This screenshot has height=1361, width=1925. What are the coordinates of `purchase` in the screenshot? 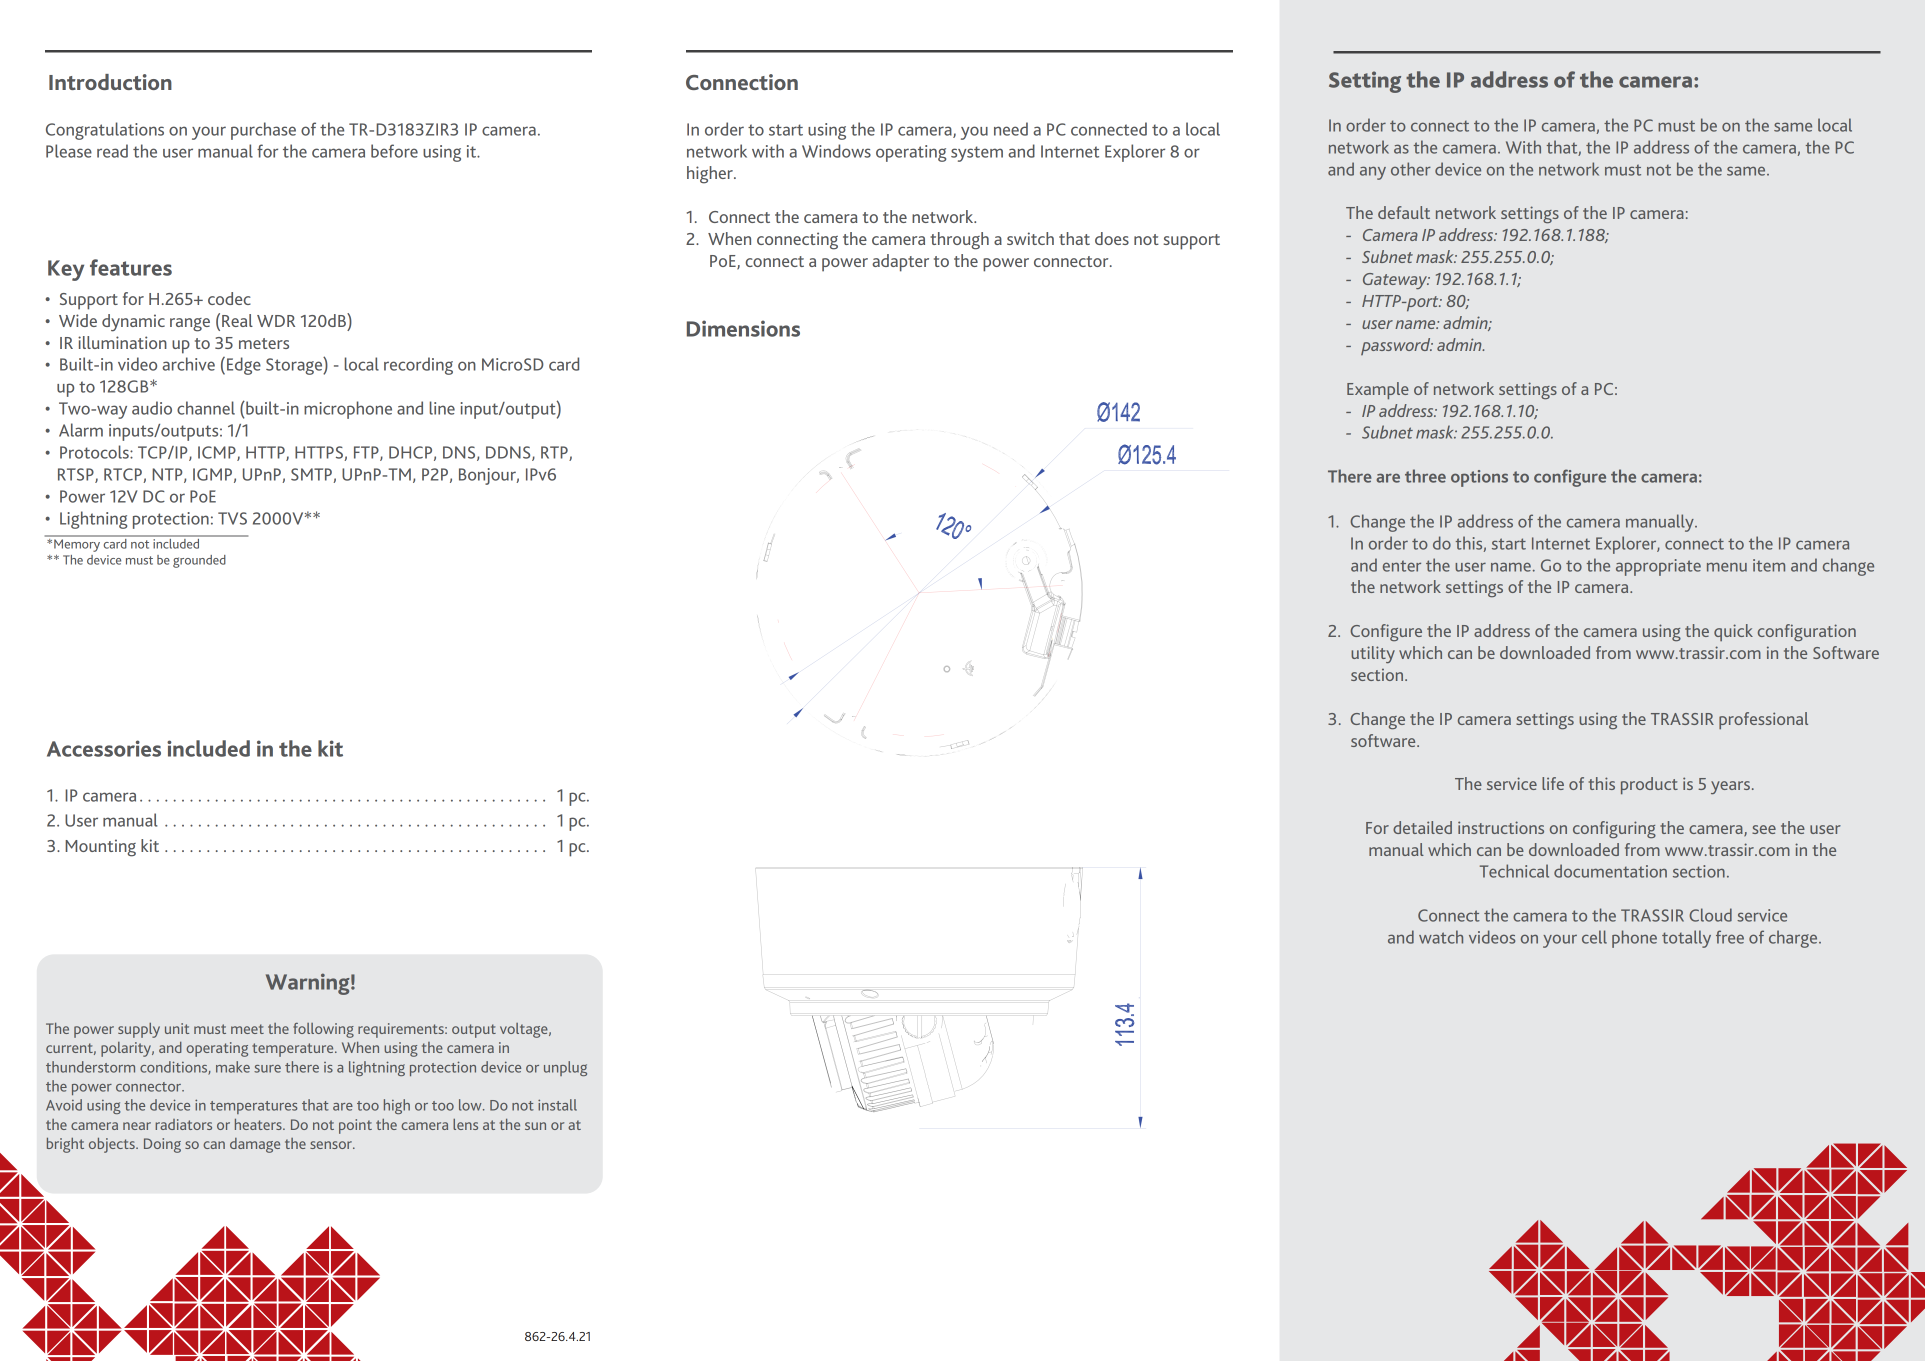 It's located at (263, 131).
